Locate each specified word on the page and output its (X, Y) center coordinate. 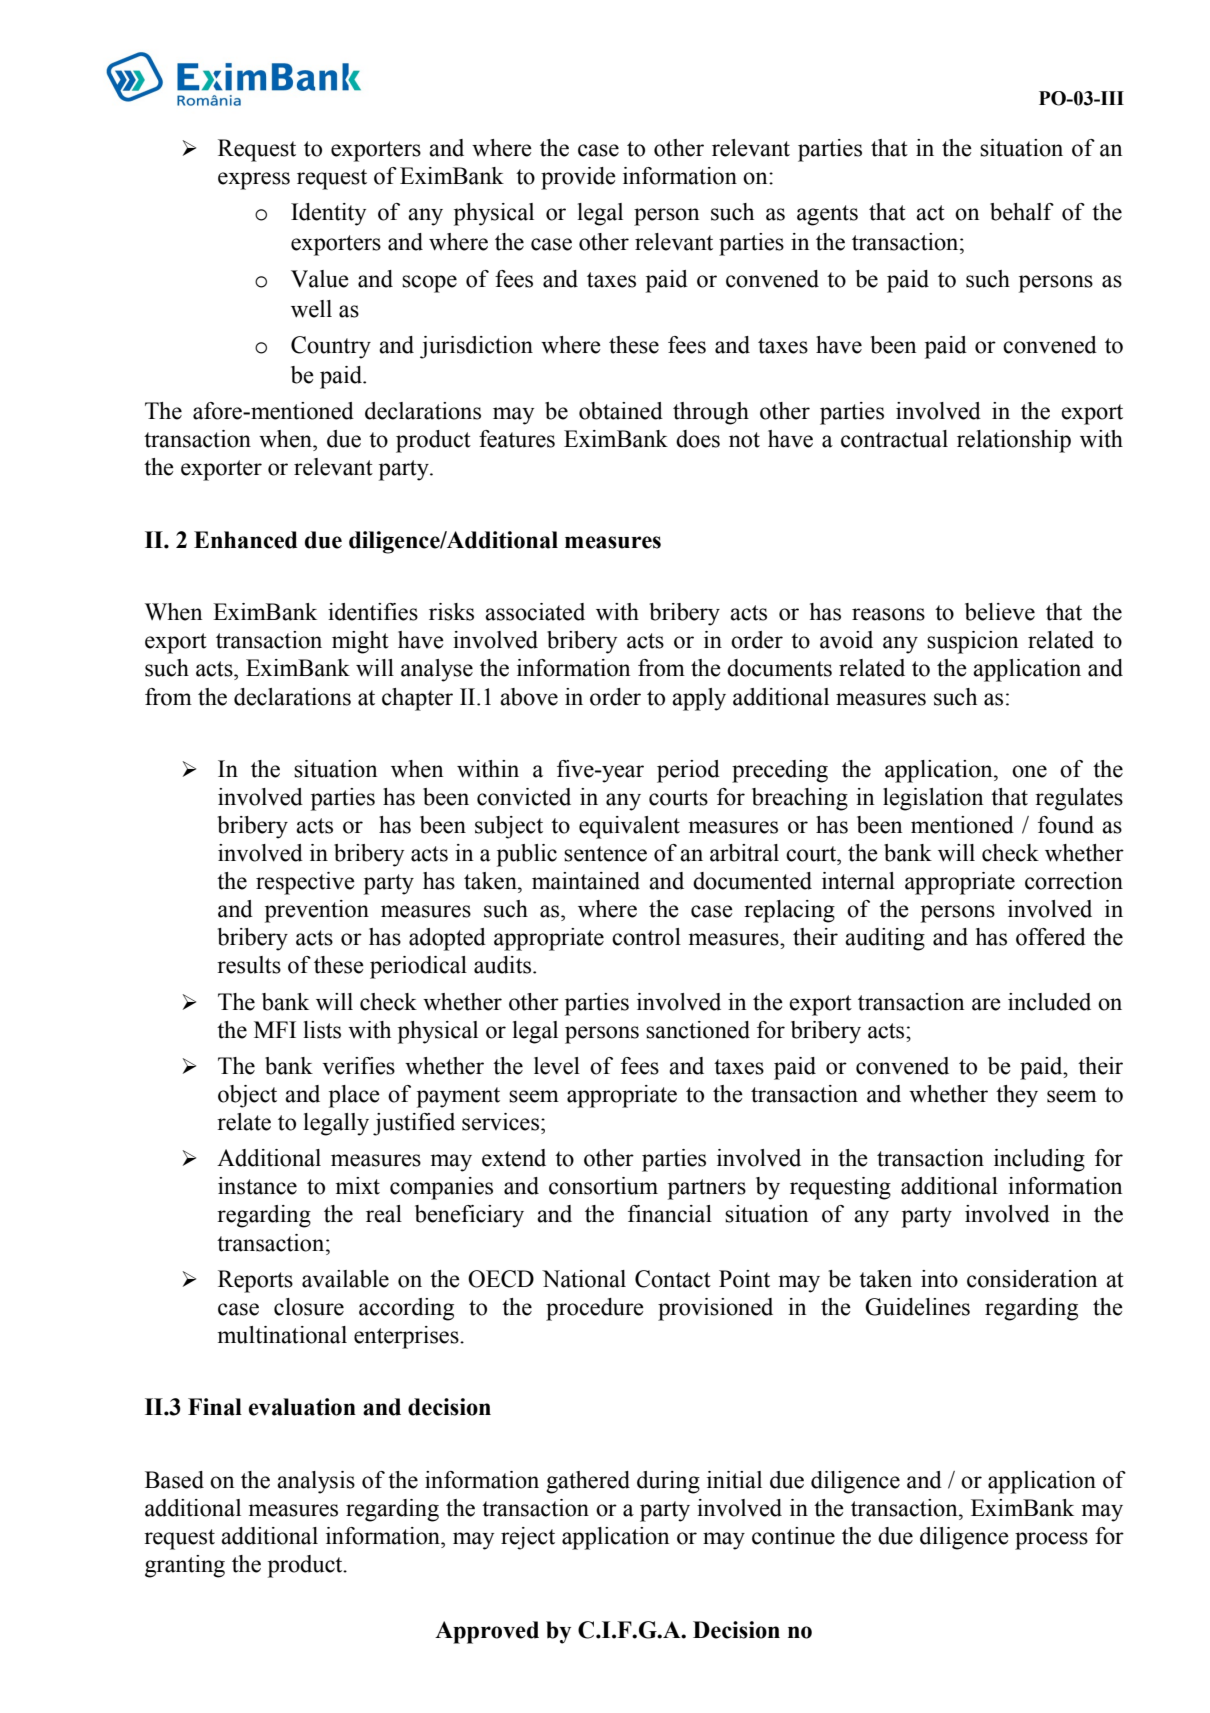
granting (185, 1566)
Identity (328, 214)
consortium (603, 1186)
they (1017, 1096)
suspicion (973, 642)
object (247, 1096)
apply (699, 699)
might (360, 642)
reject (528, 1538)
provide (578, 178)
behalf (1022, 212)
